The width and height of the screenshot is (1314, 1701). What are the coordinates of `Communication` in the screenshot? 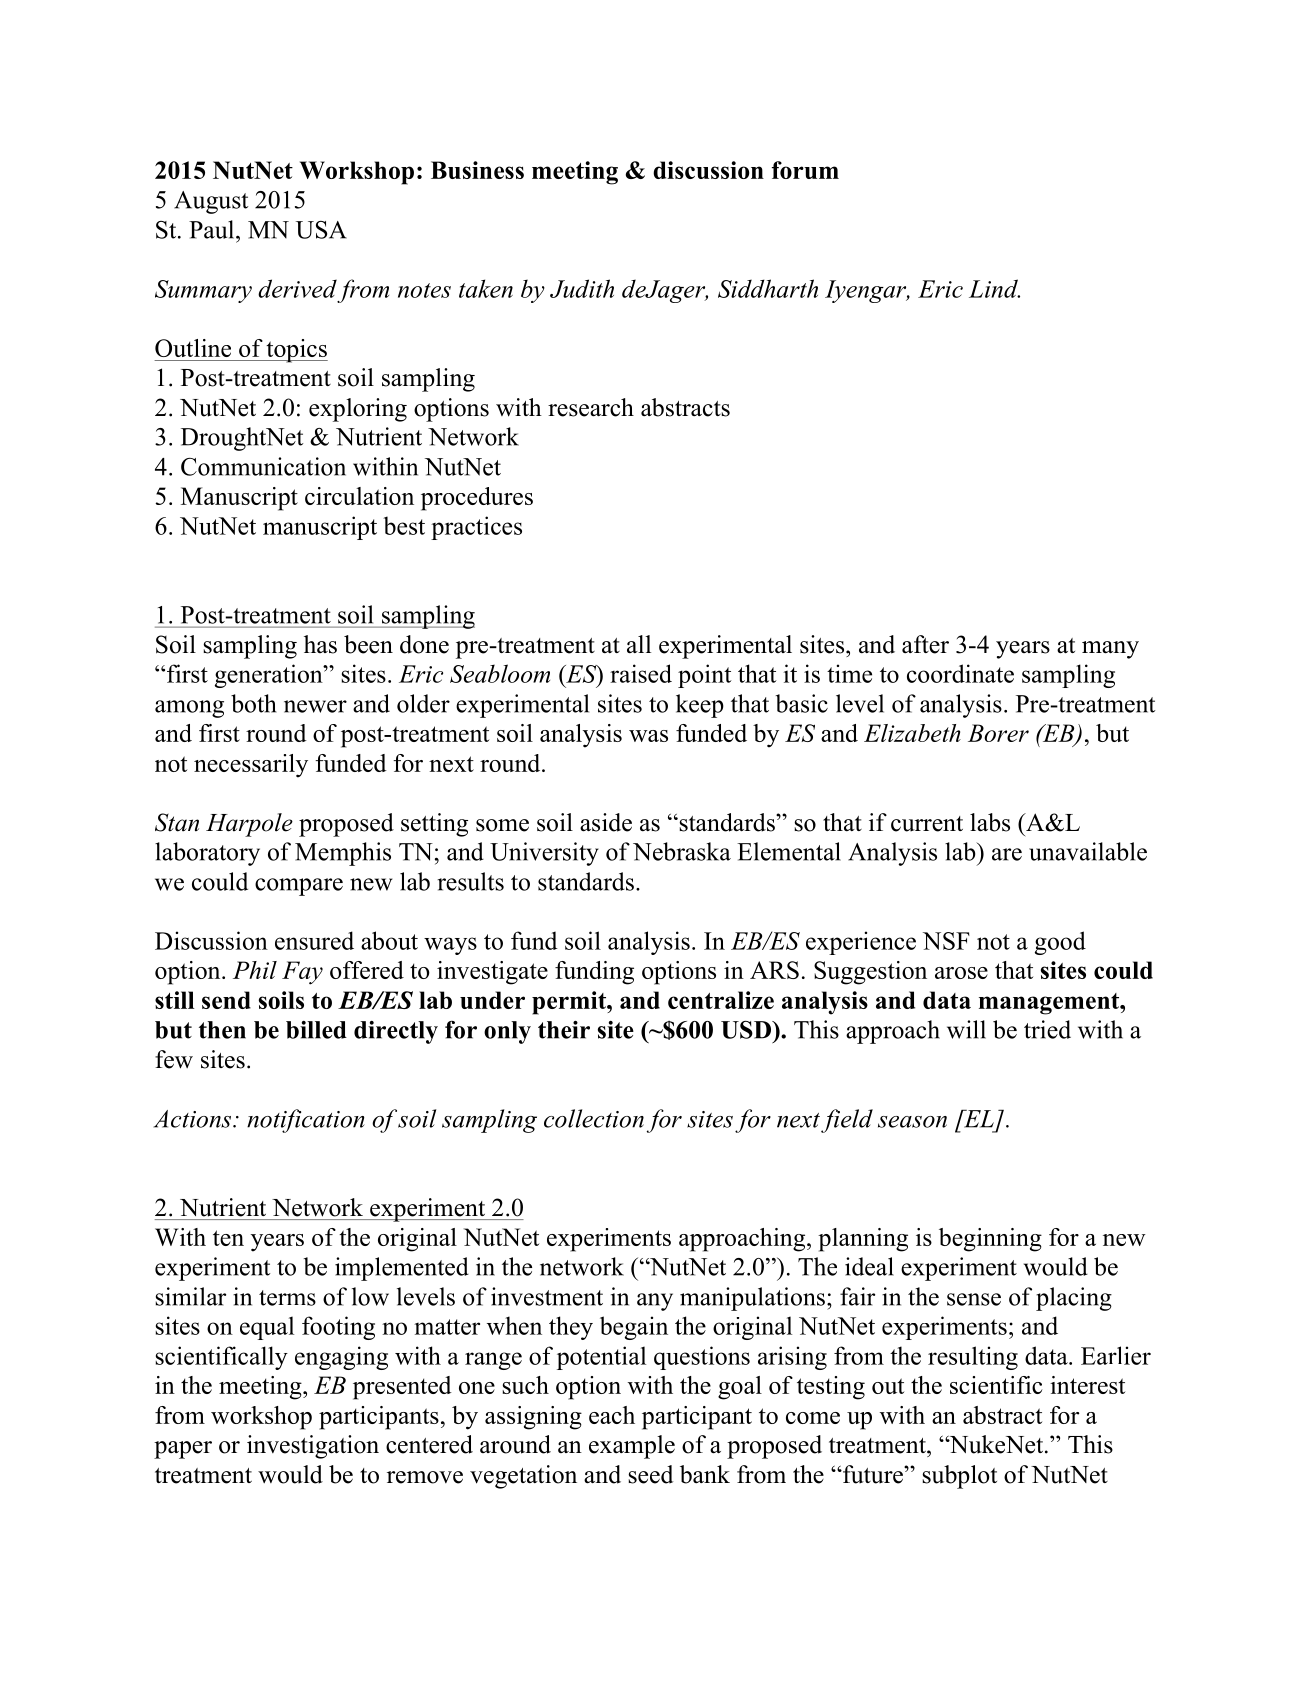 It's located at (263, 466).
